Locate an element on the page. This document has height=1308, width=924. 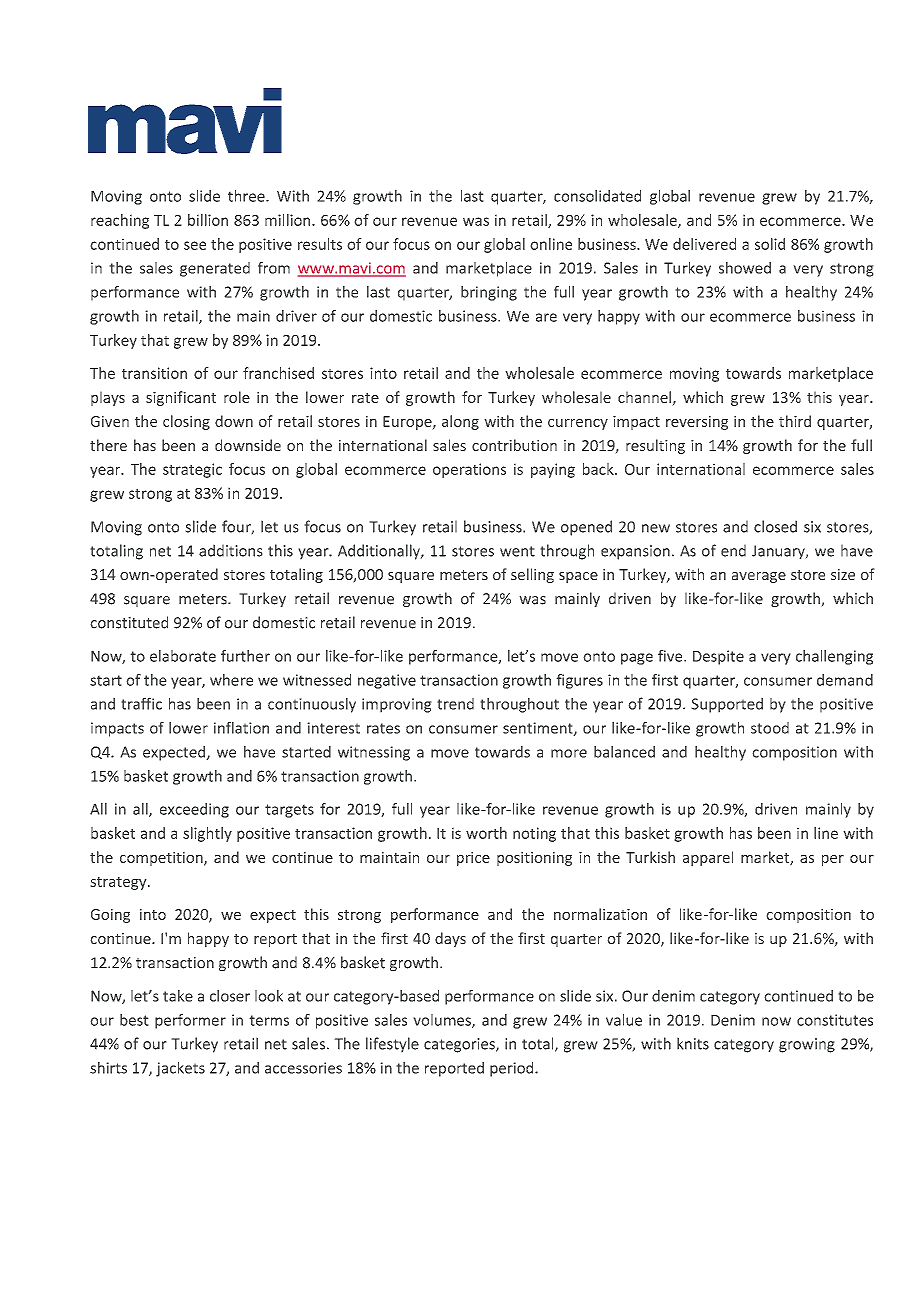
went is located at coordinates (517, 551).
